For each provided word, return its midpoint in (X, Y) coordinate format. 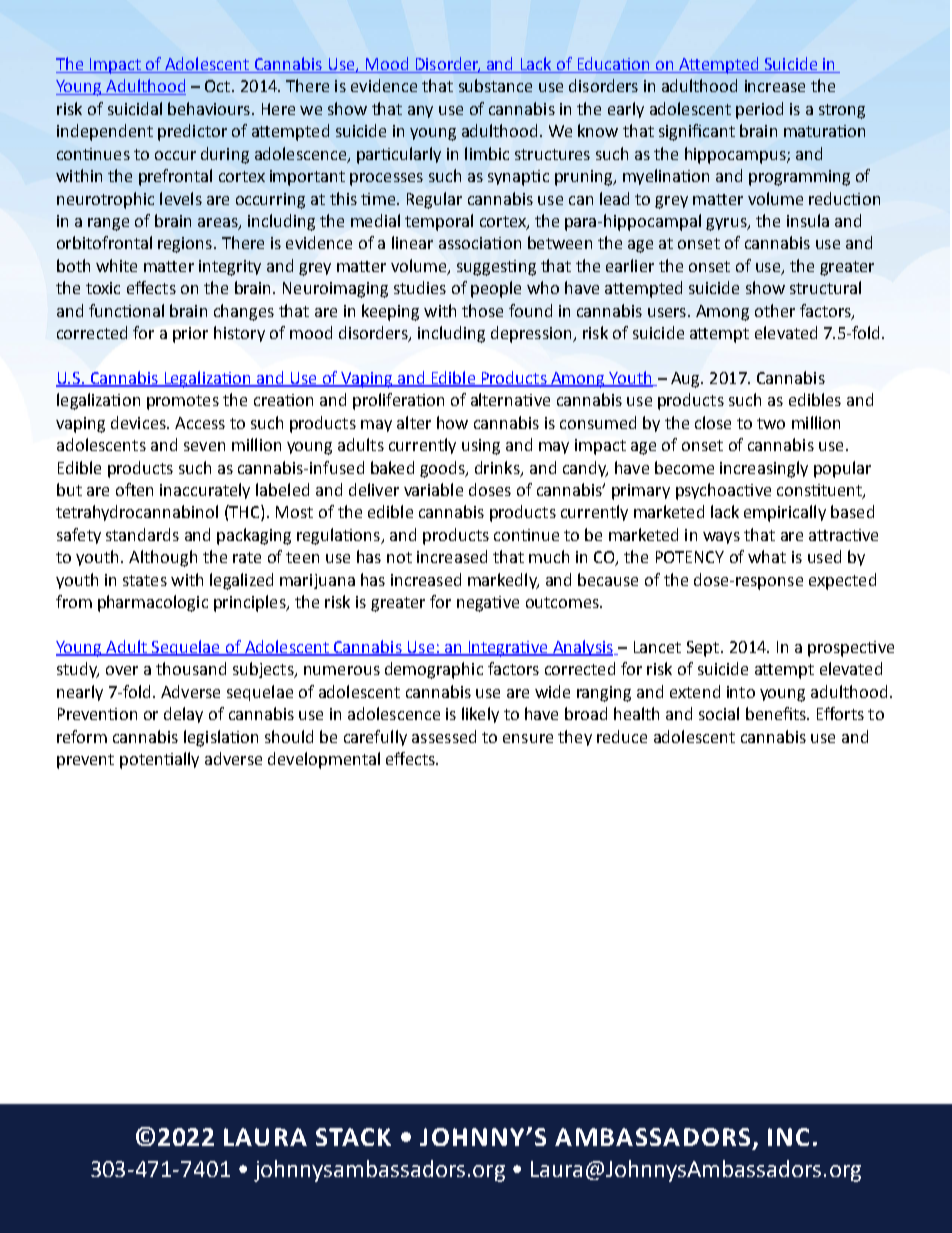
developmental (324, 760)
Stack (353, 1137)
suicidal (135, 108)
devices (139, 422)
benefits (777, 713)
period (759, 110)
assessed (444, 736)
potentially (159, 760)
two (771, 423)
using (481, 447)
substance (495, 85)
